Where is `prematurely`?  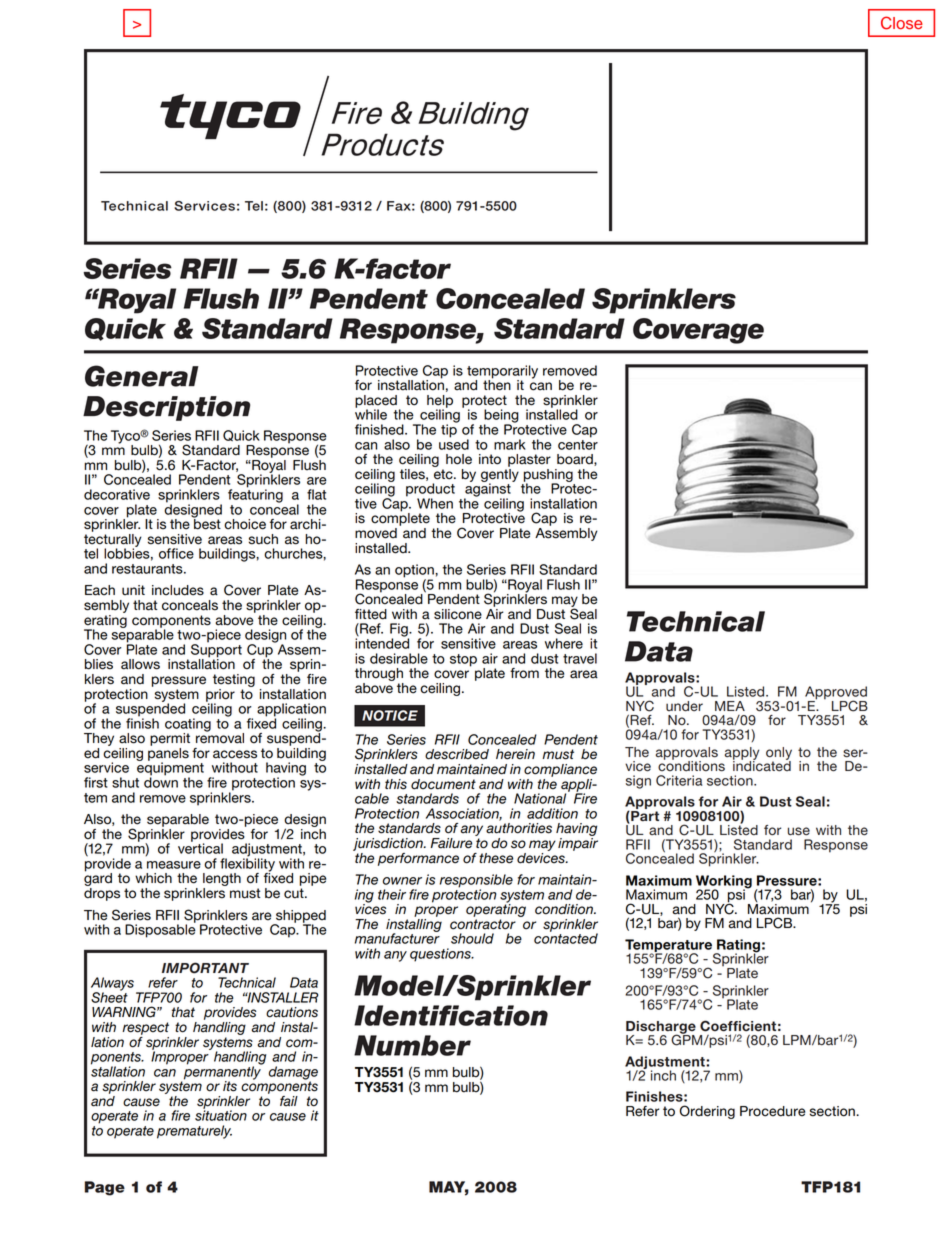
prematurely is located at coordinates (194, 1132).
